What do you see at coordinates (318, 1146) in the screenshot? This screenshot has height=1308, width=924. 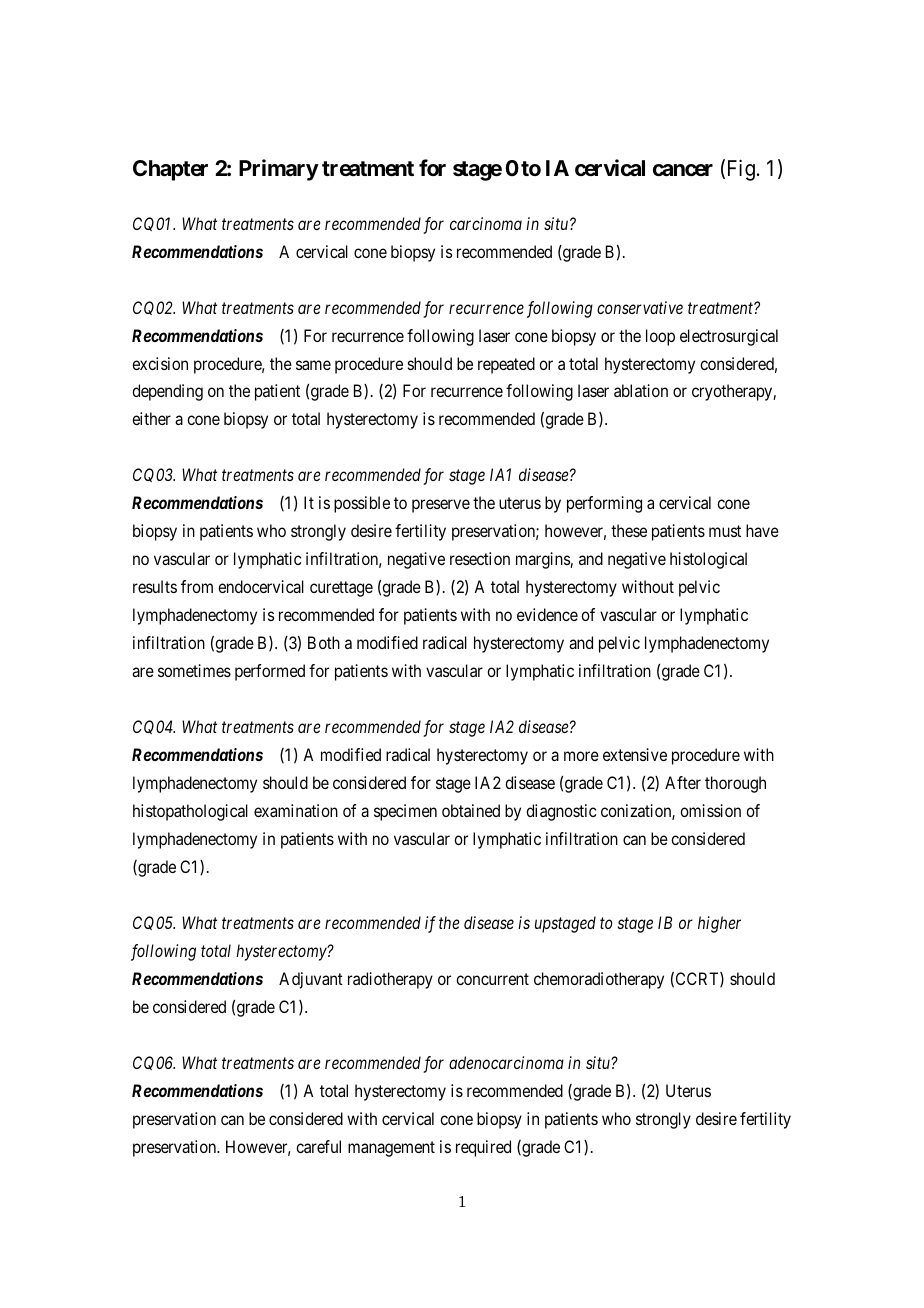 I see `careful` at bounding box center [318, 1146].
